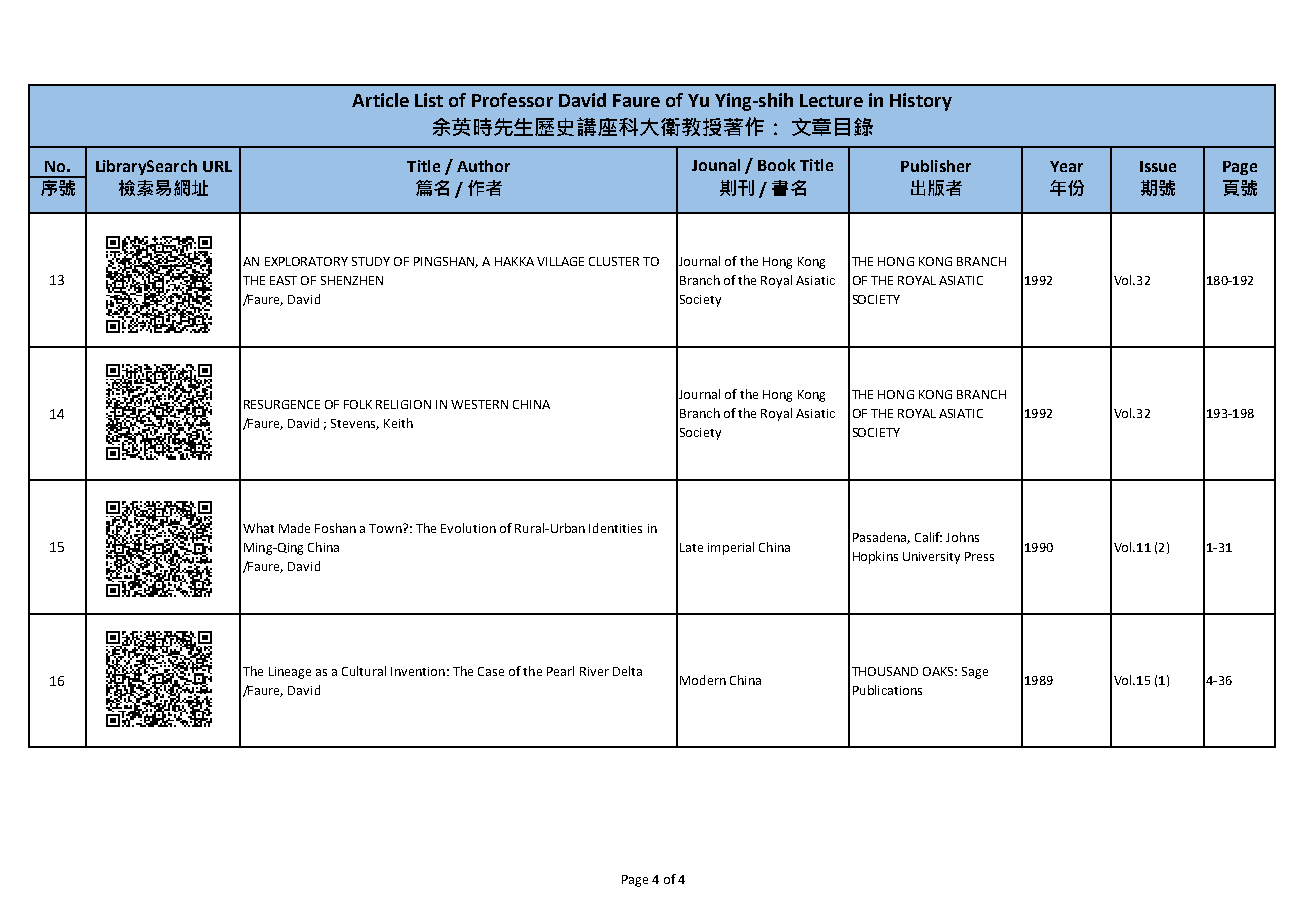 This image has width=1308, height=924. I want to click on WESTERN, so click(479, 404).
